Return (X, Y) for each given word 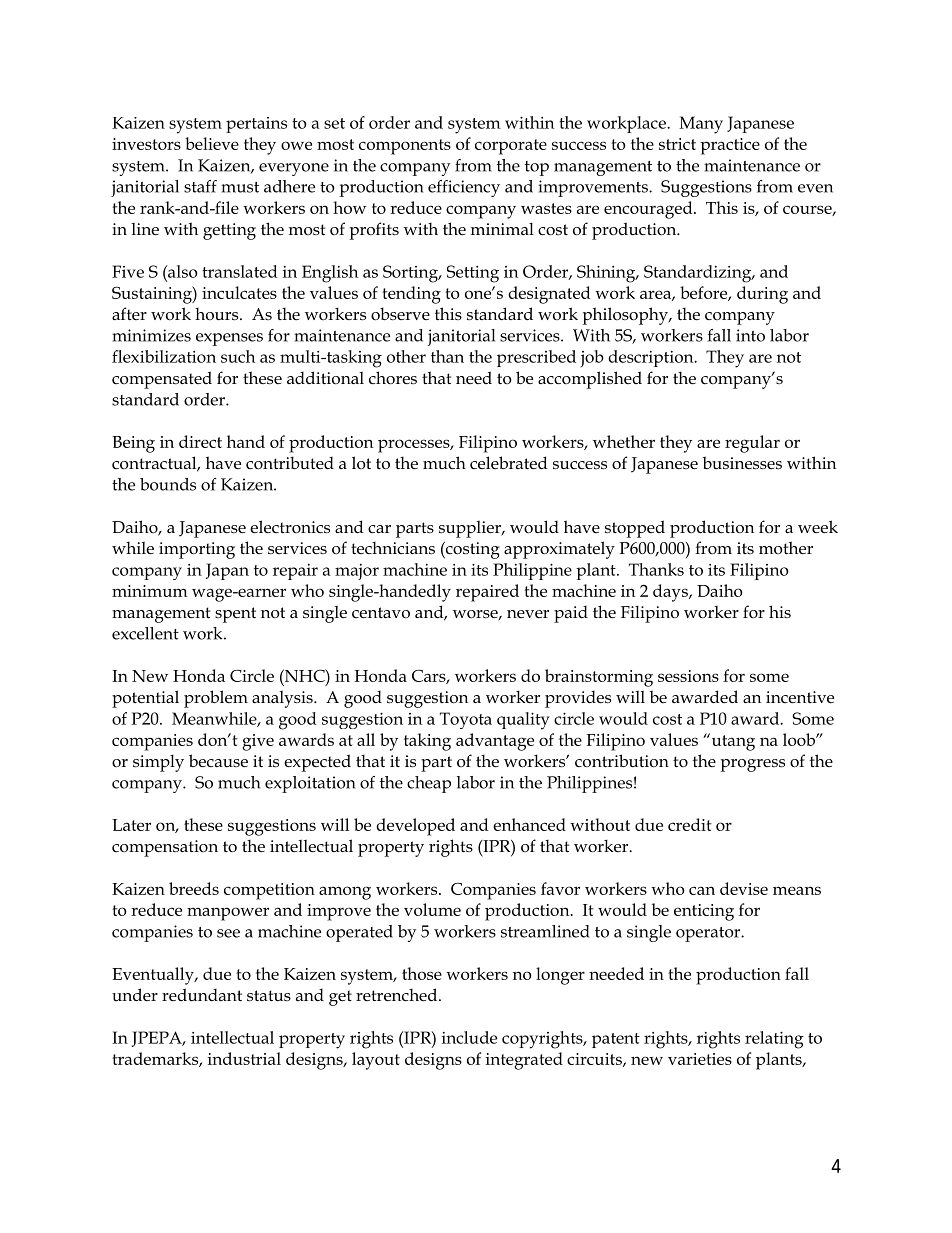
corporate (511, 147)
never (528, 614)
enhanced (529, 824)
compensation (165, 848)
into (750, 335)
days (671, 593)
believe (212, 143)
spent (235, 615)
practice (730, 146)
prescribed (536, 358)
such (238, 356)
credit (690, 824)
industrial (244, 1058)
